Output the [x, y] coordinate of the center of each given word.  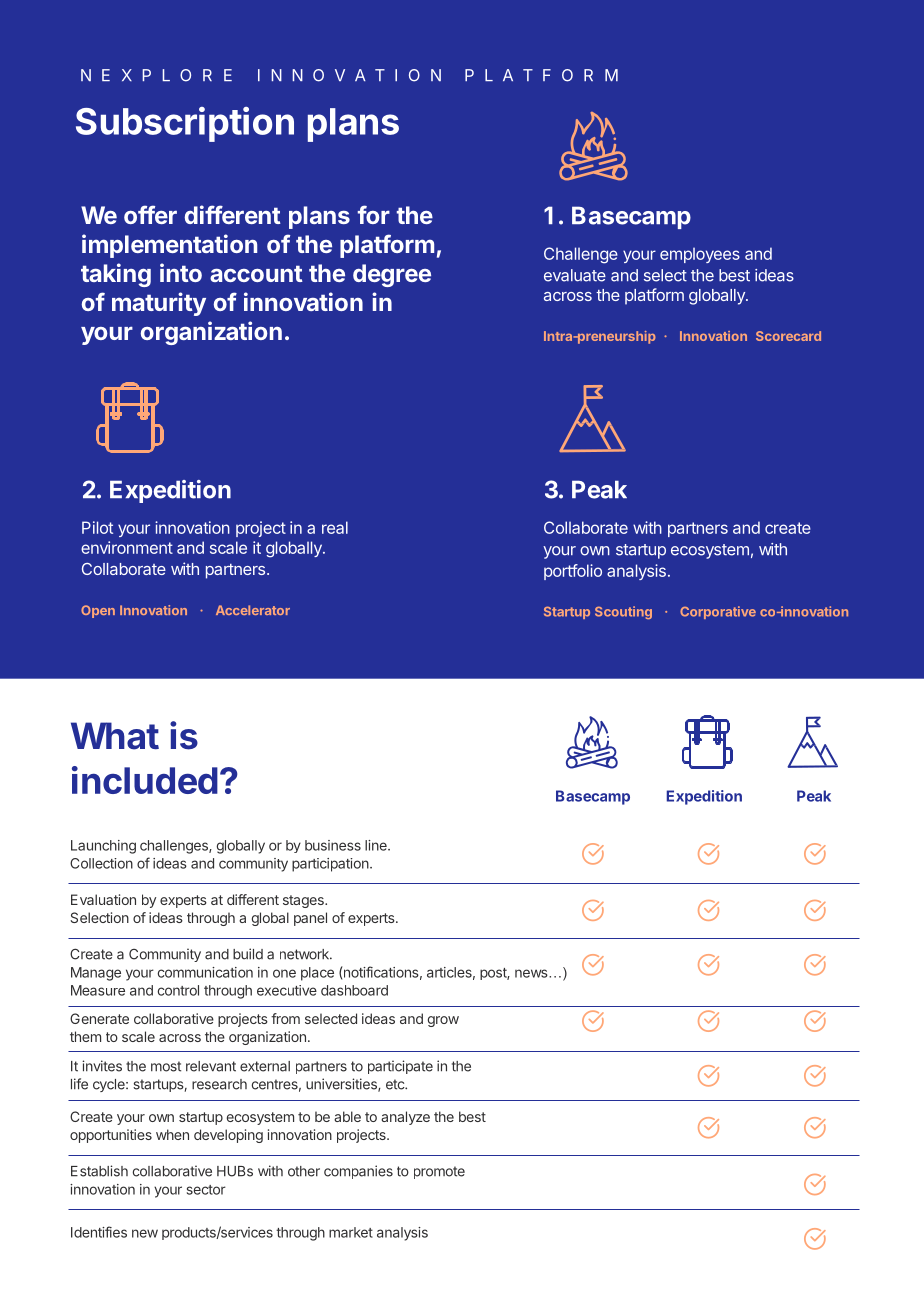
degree [392, 275]
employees [700, 255]
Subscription [185, 124]
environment [127, 547]
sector [206, 1190]
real [335, 527]
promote [439, 1172]
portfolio [573, 572]
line [377, 845]
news [532, 973]
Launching [103, 847]
